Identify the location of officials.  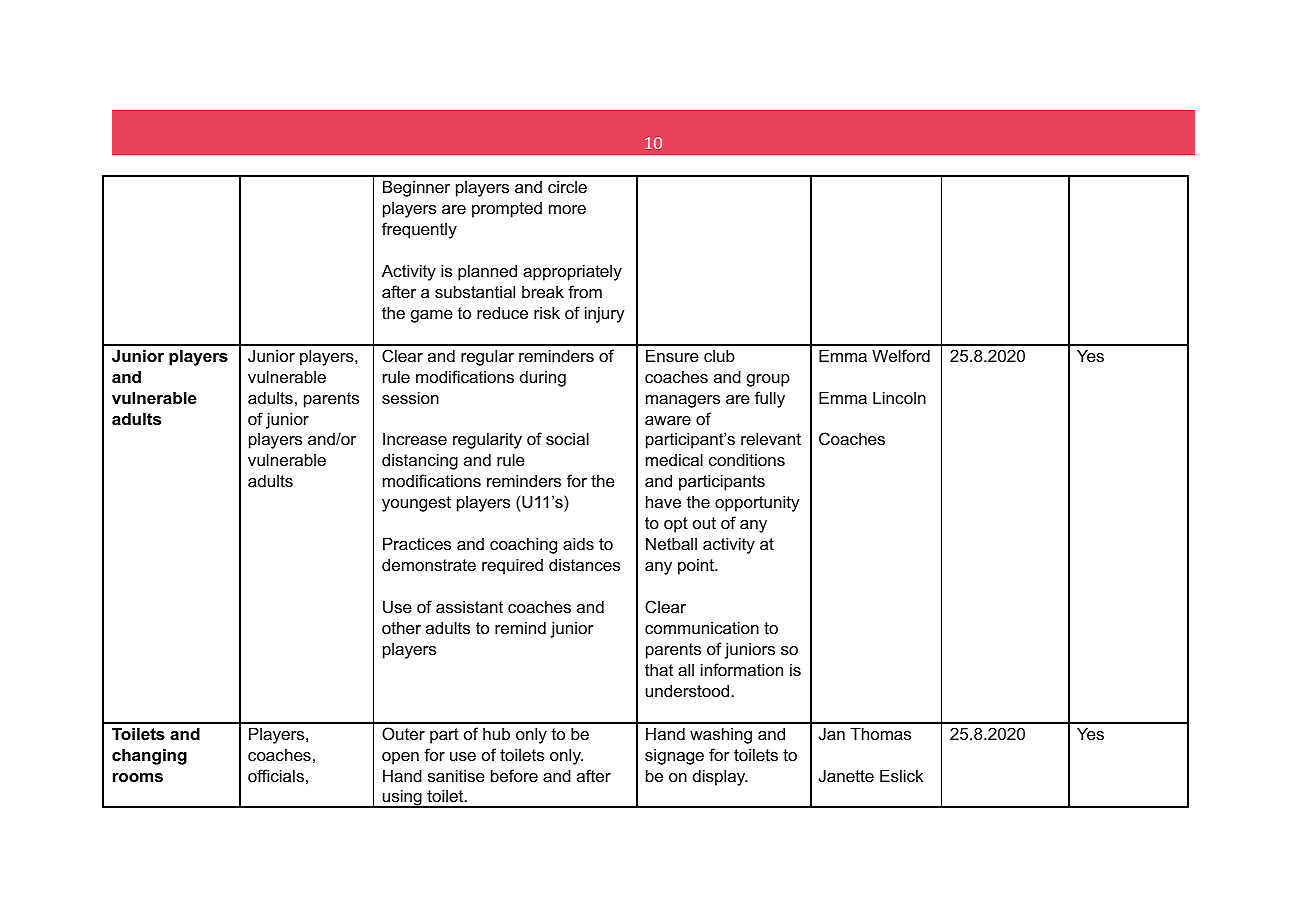
(276, 775).
